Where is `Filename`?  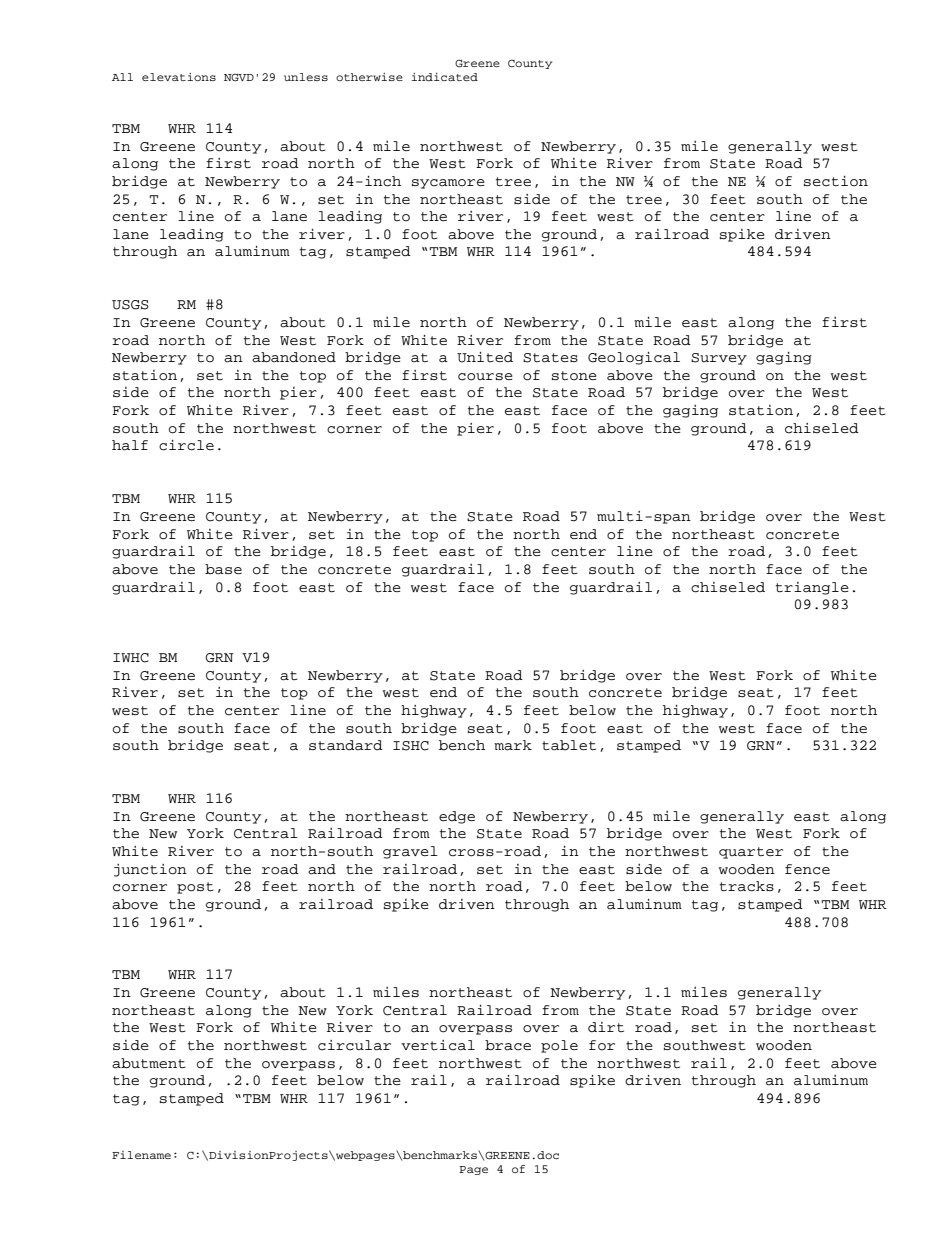
Filename is located at coordinates (141, 1155).
